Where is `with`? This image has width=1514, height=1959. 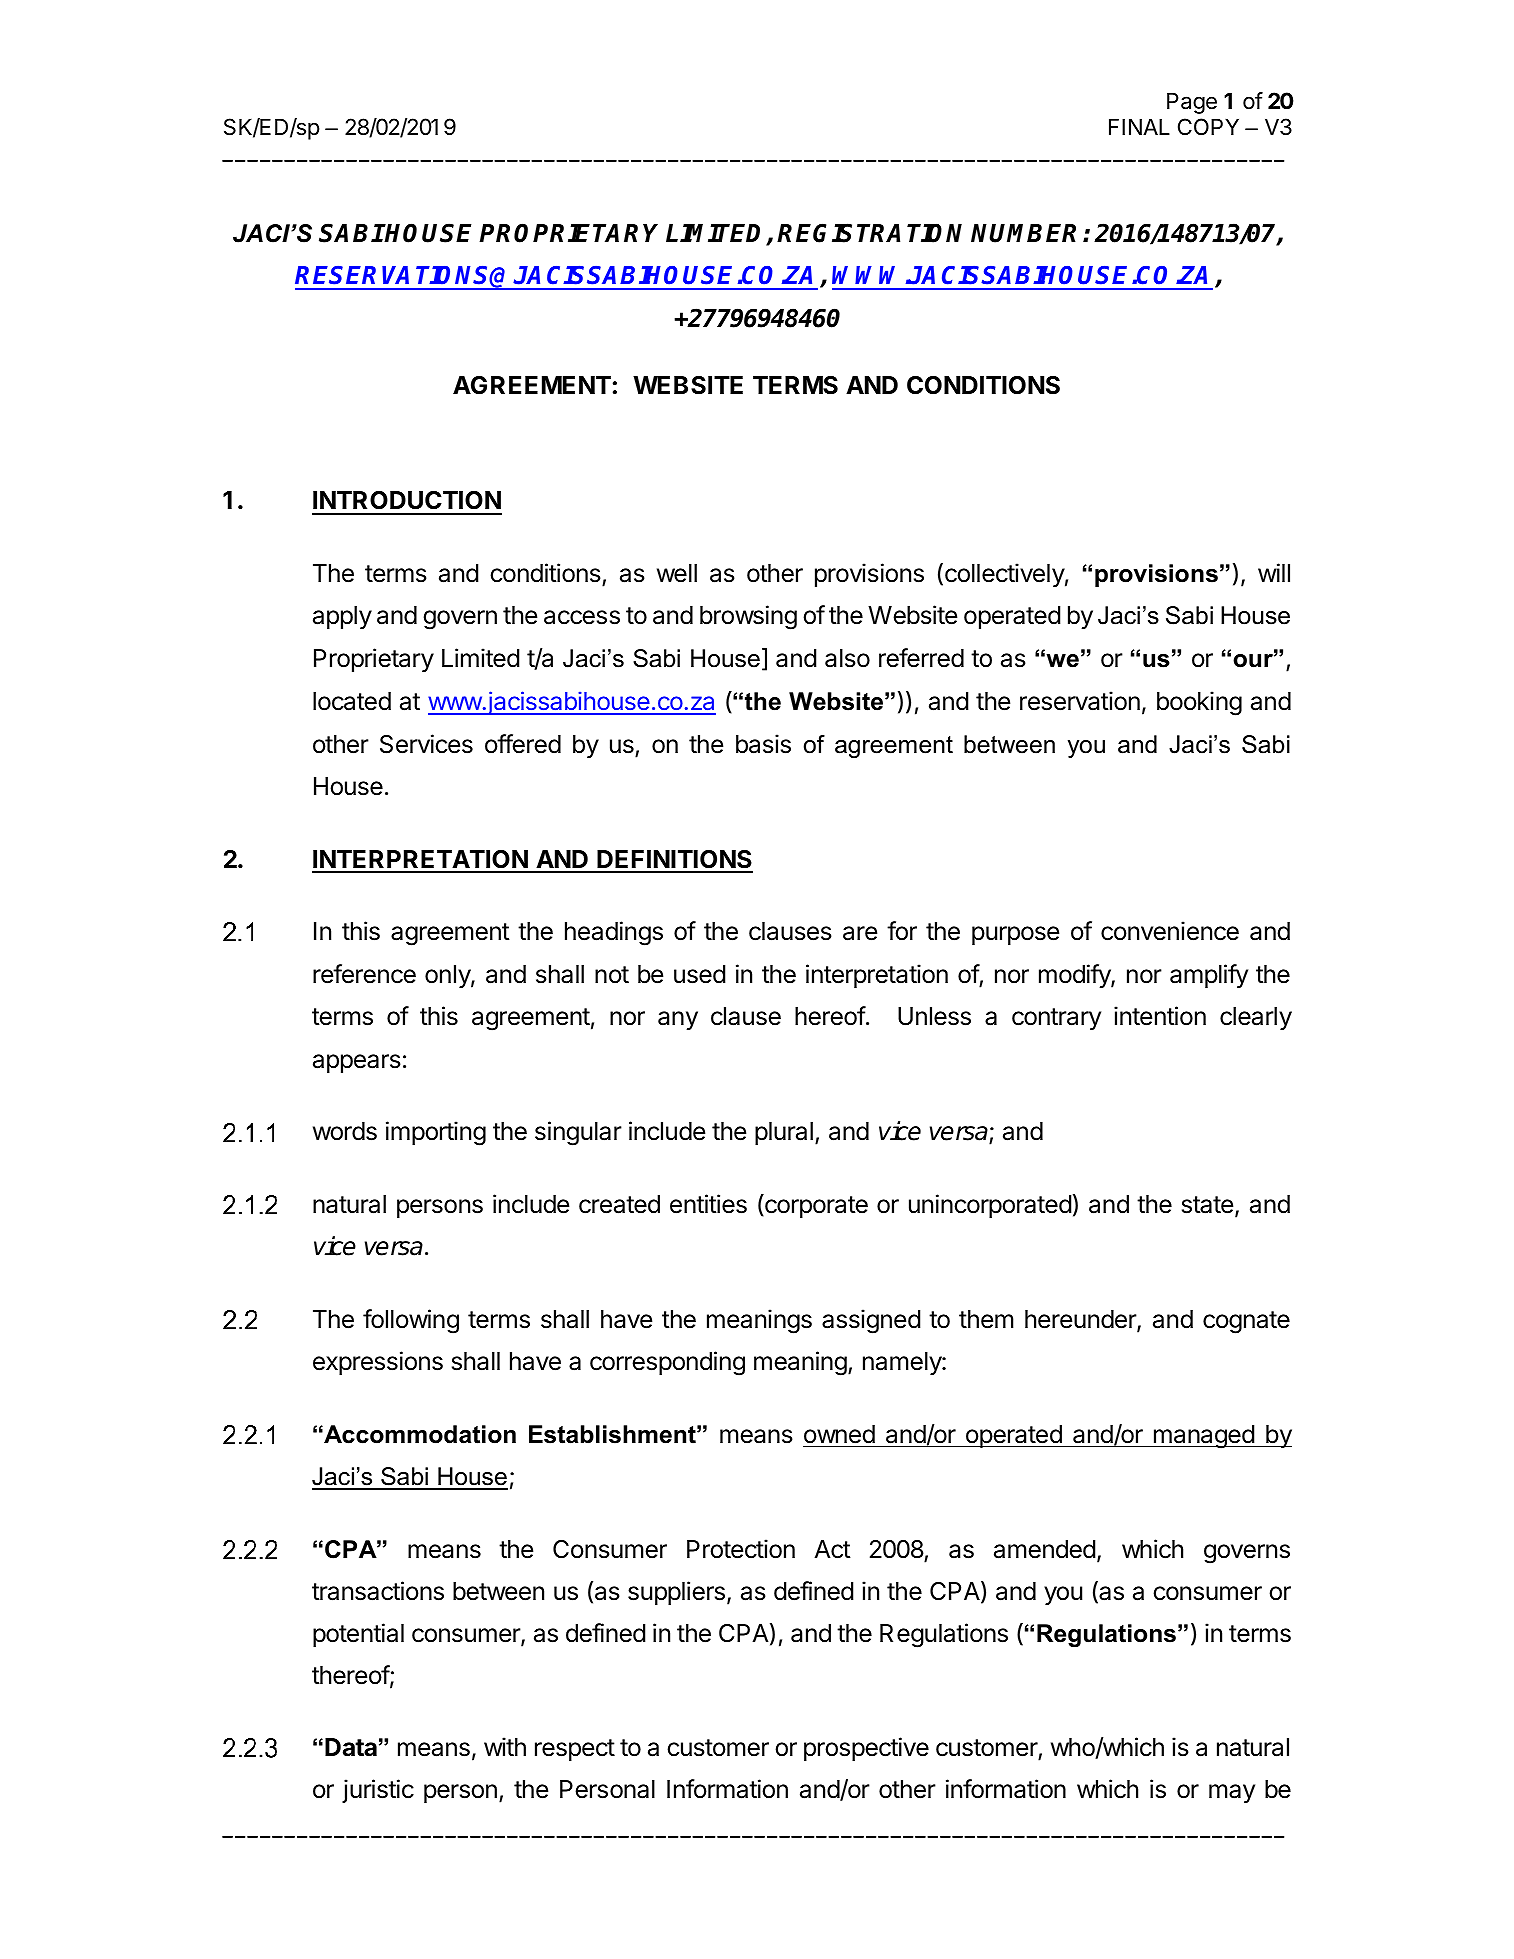
with is located at coordinates (505, 1746).
